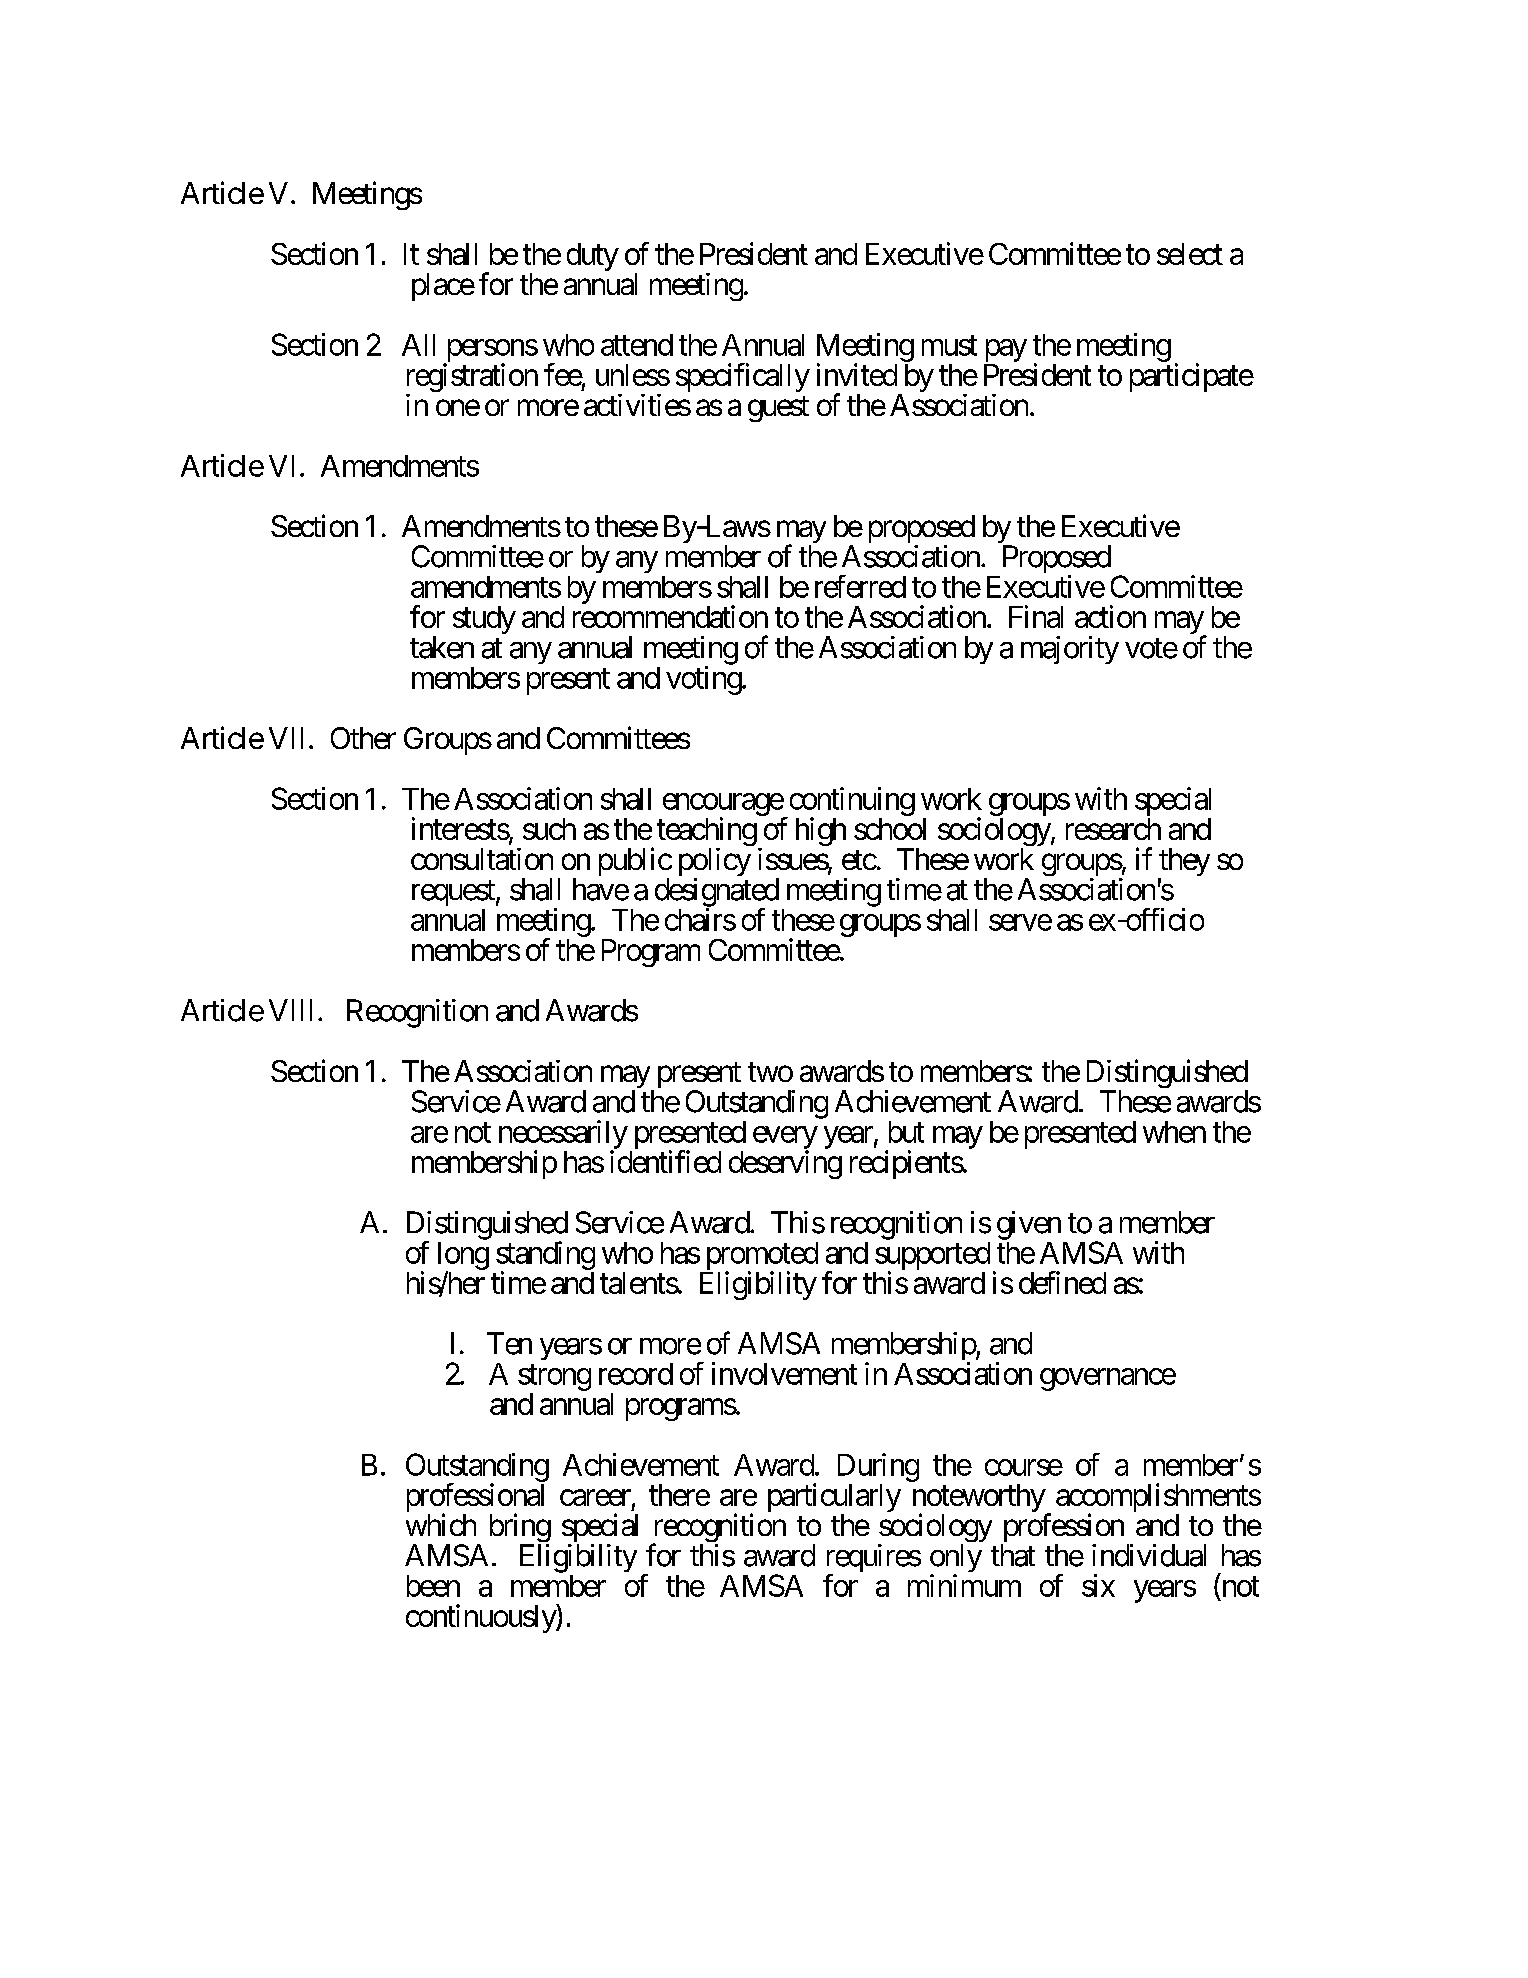 This document has height=1978, width=1528. I want to click on pay, so click(1006, 350).
